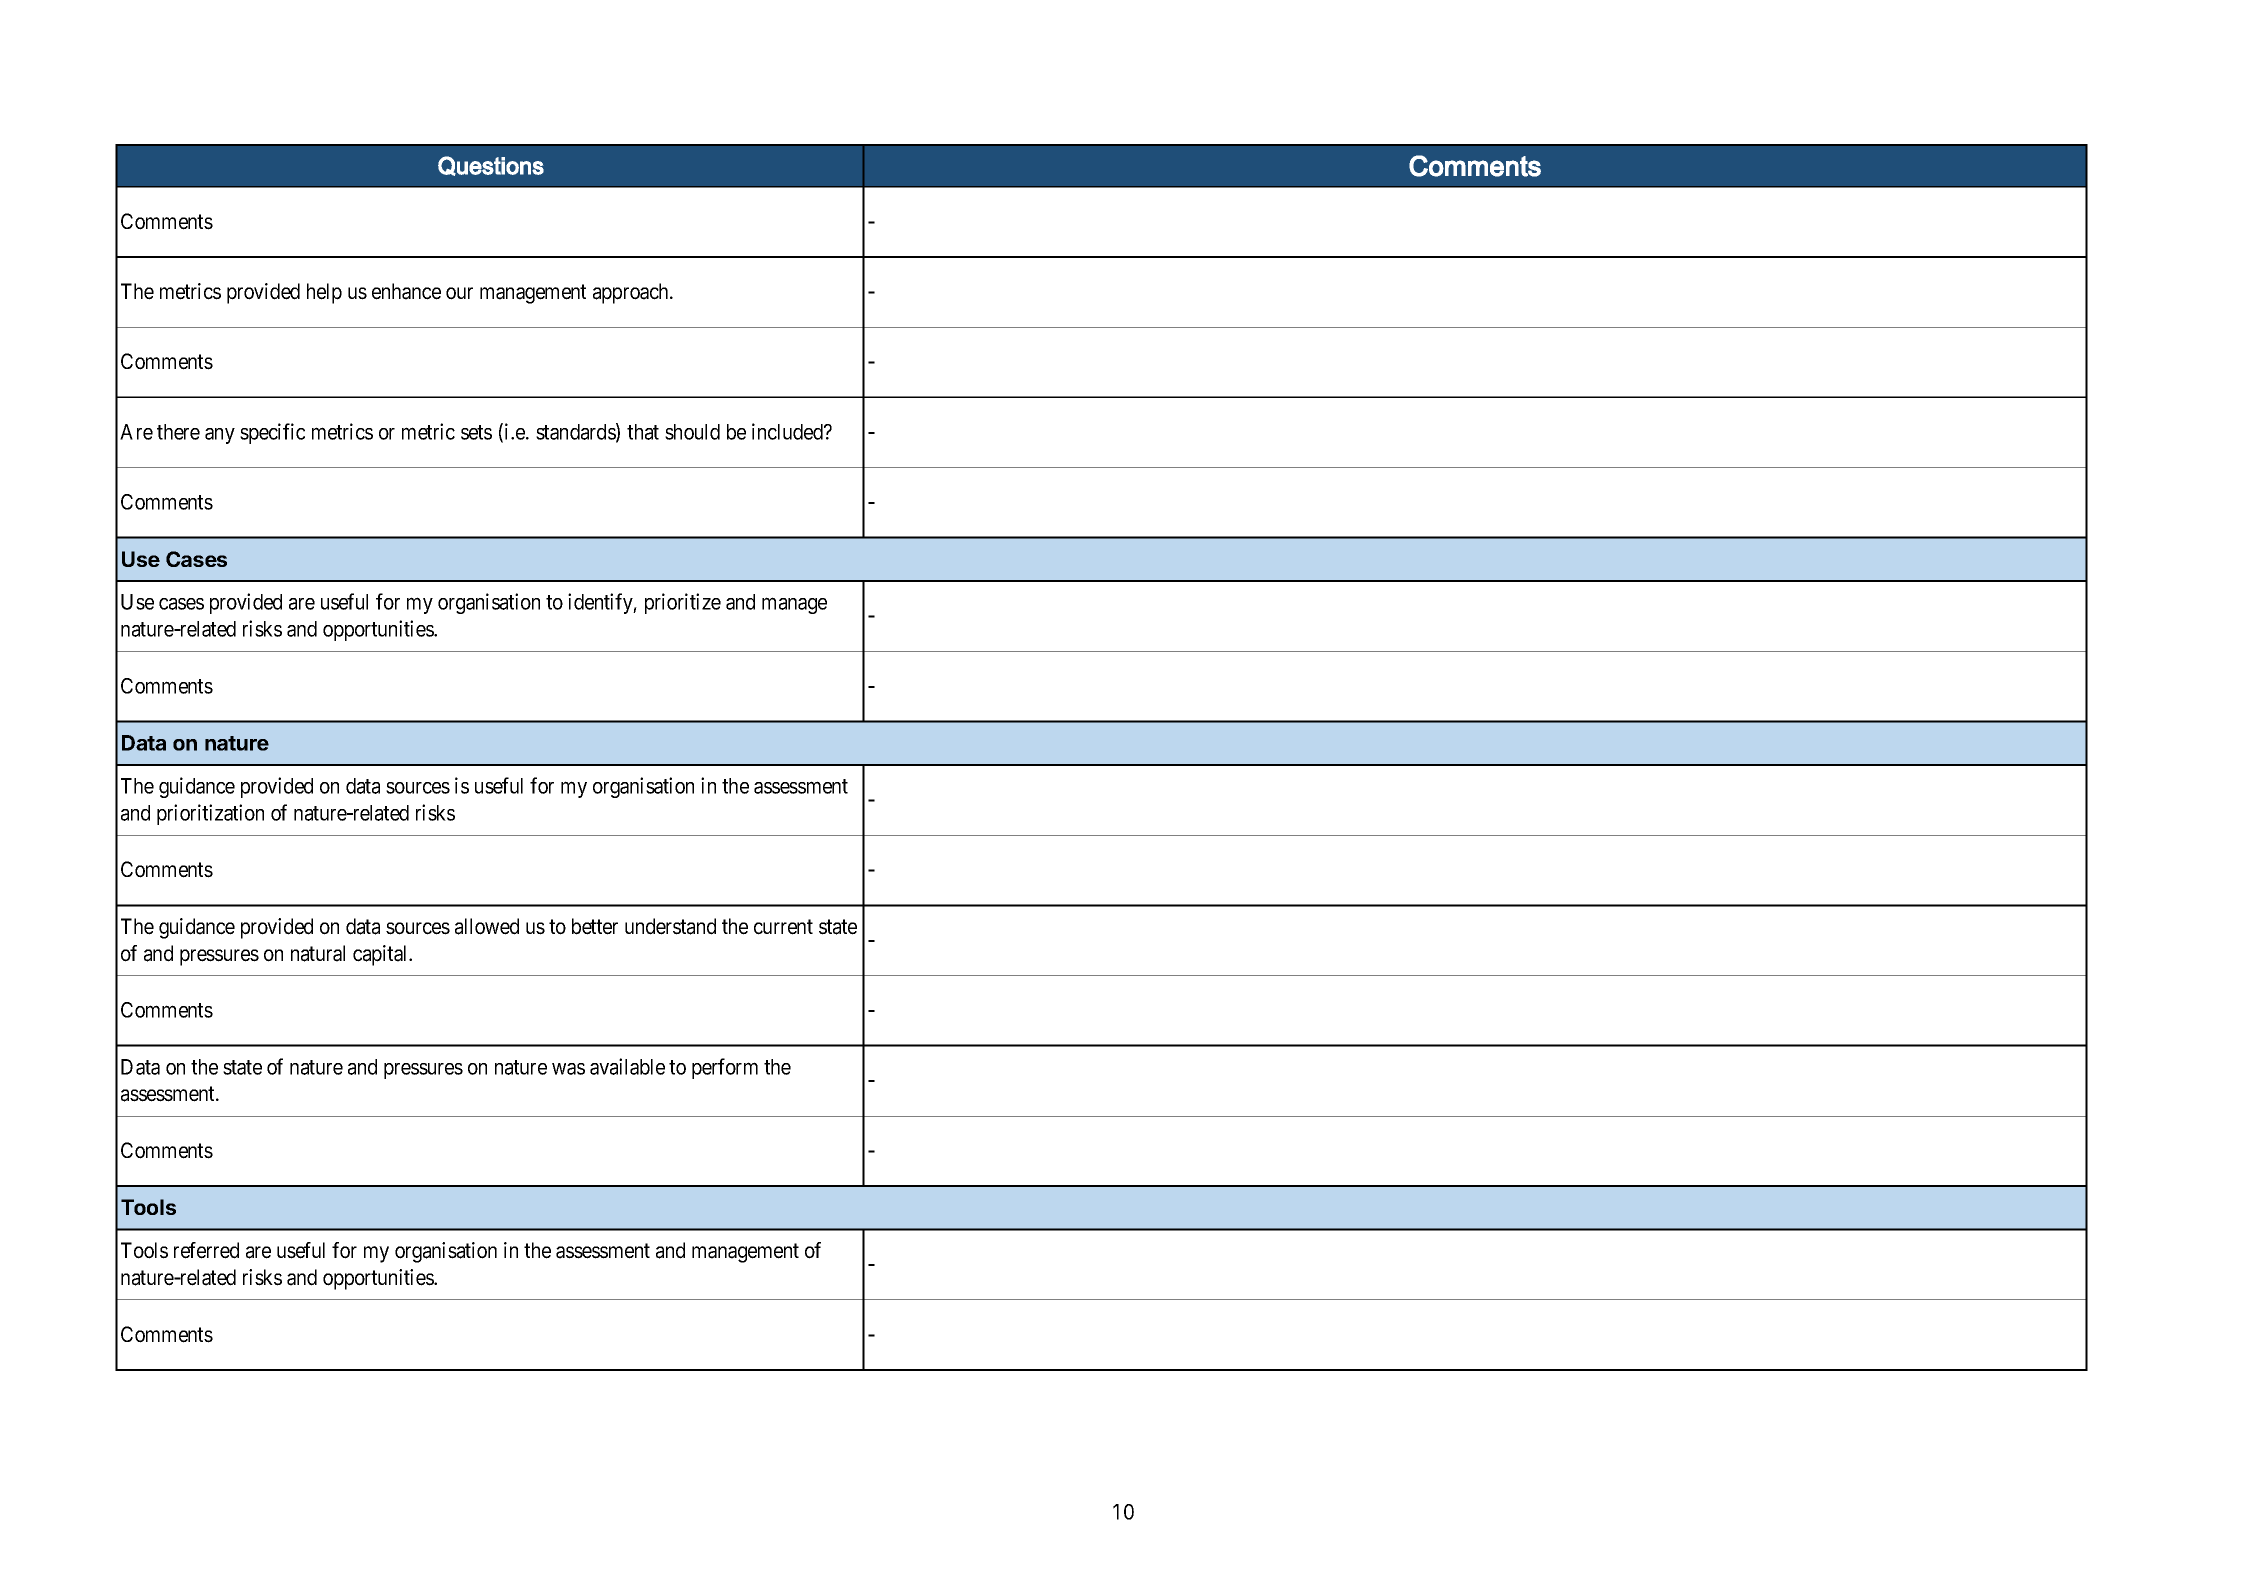 The image size is (2248, 1589). What do you see at coordinates (632, 293) in the image?
I see `approach` at bounding box center [632, 293].
